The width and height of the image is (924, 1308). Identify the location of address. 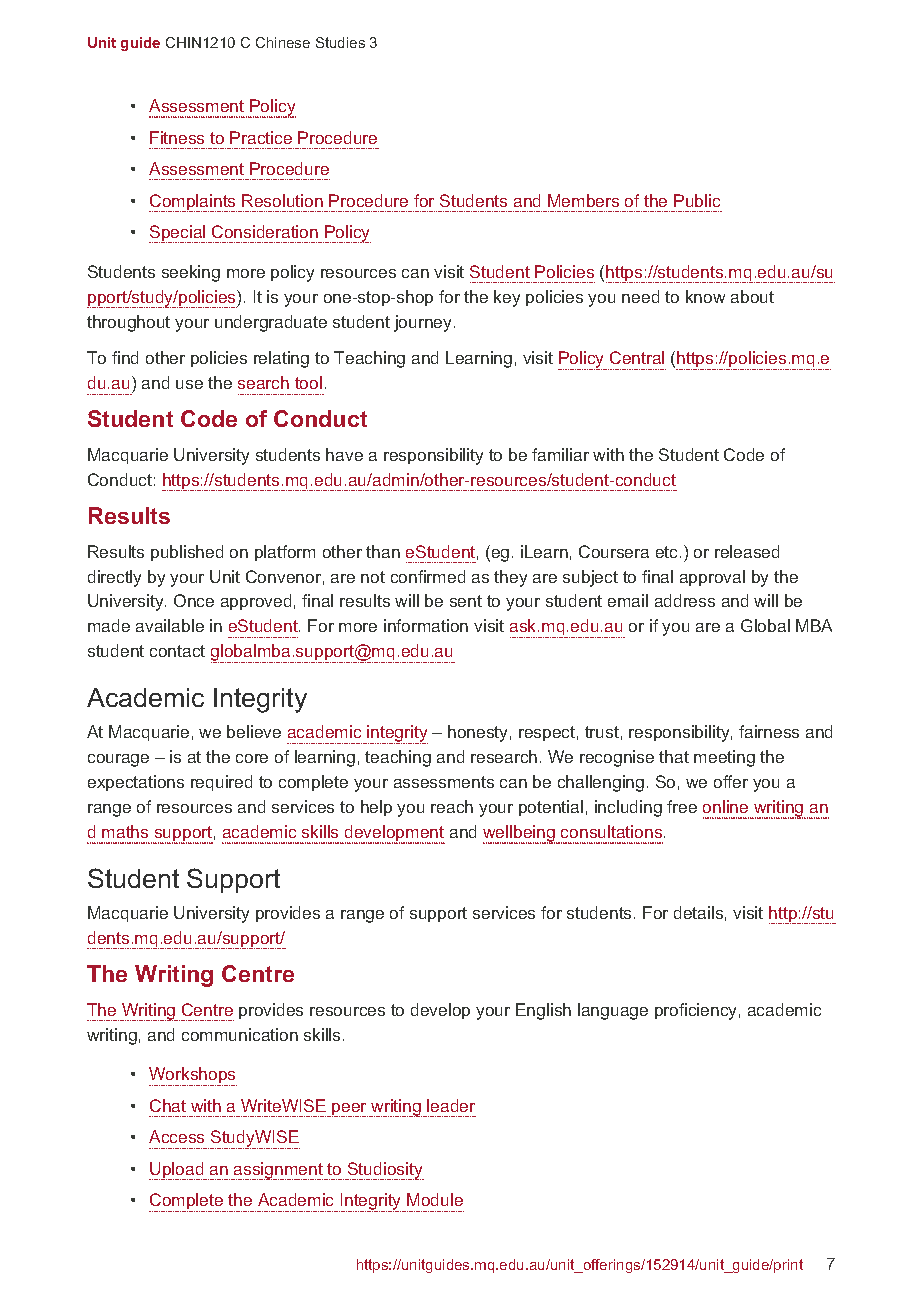
(685, 600).
